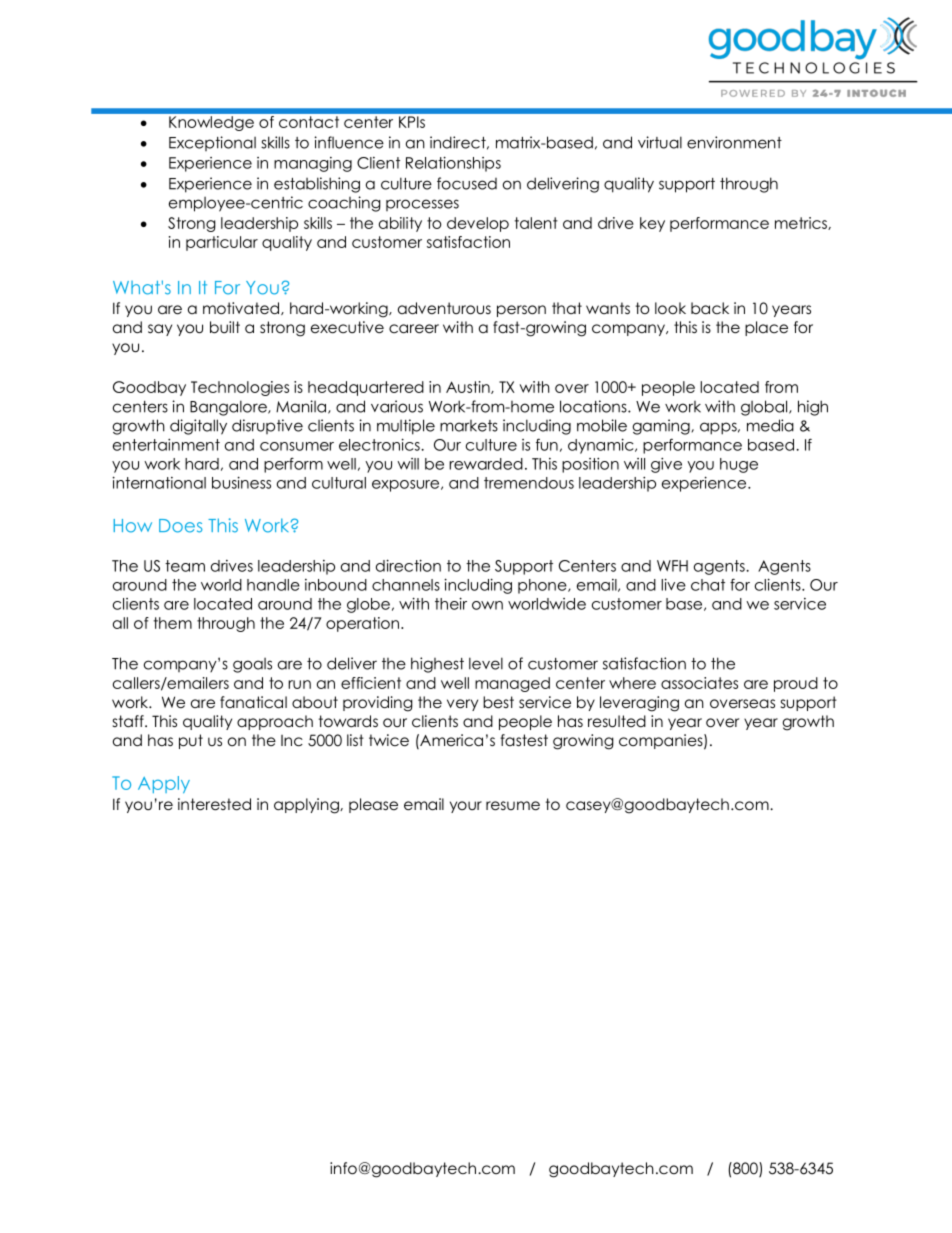 This screenshot has height=1233, width=952. Describe the element at coordinates (185, 566) in the screenshot. I see `team` at that location.
